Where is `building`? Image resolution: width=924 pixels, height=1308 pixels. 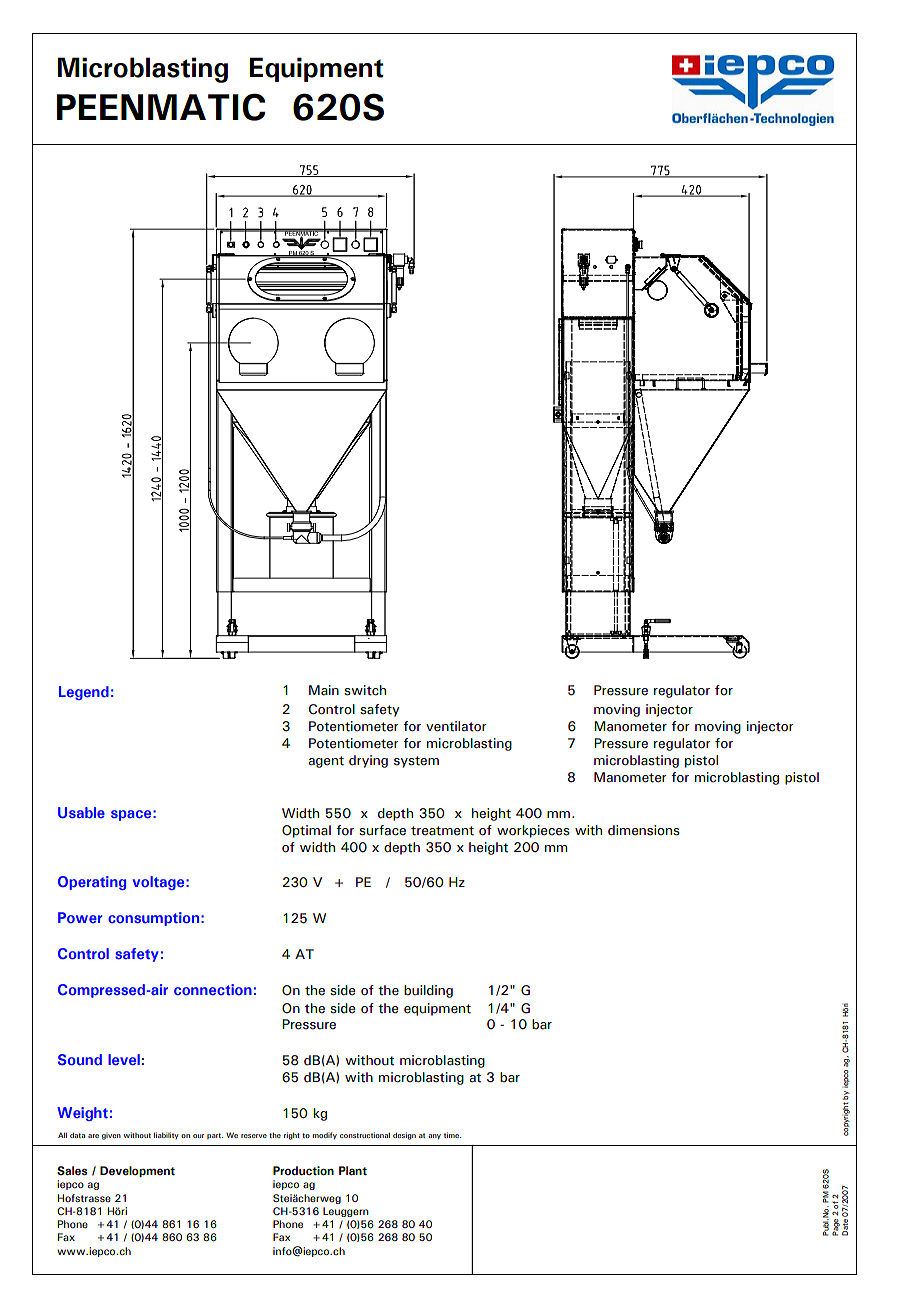 building is located at coordinates (428, 991).
